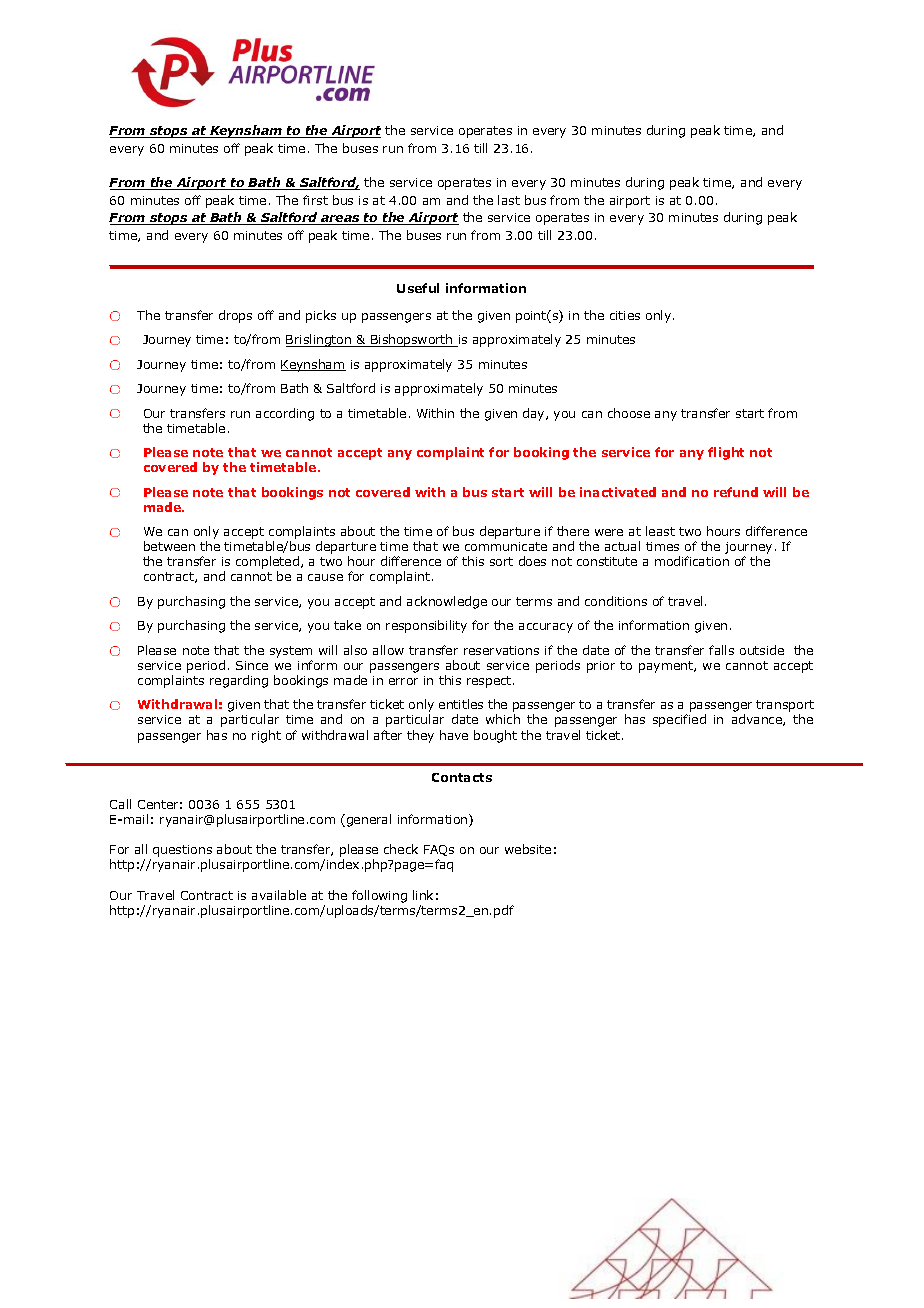  I want to click on last, so click(509, 200).
